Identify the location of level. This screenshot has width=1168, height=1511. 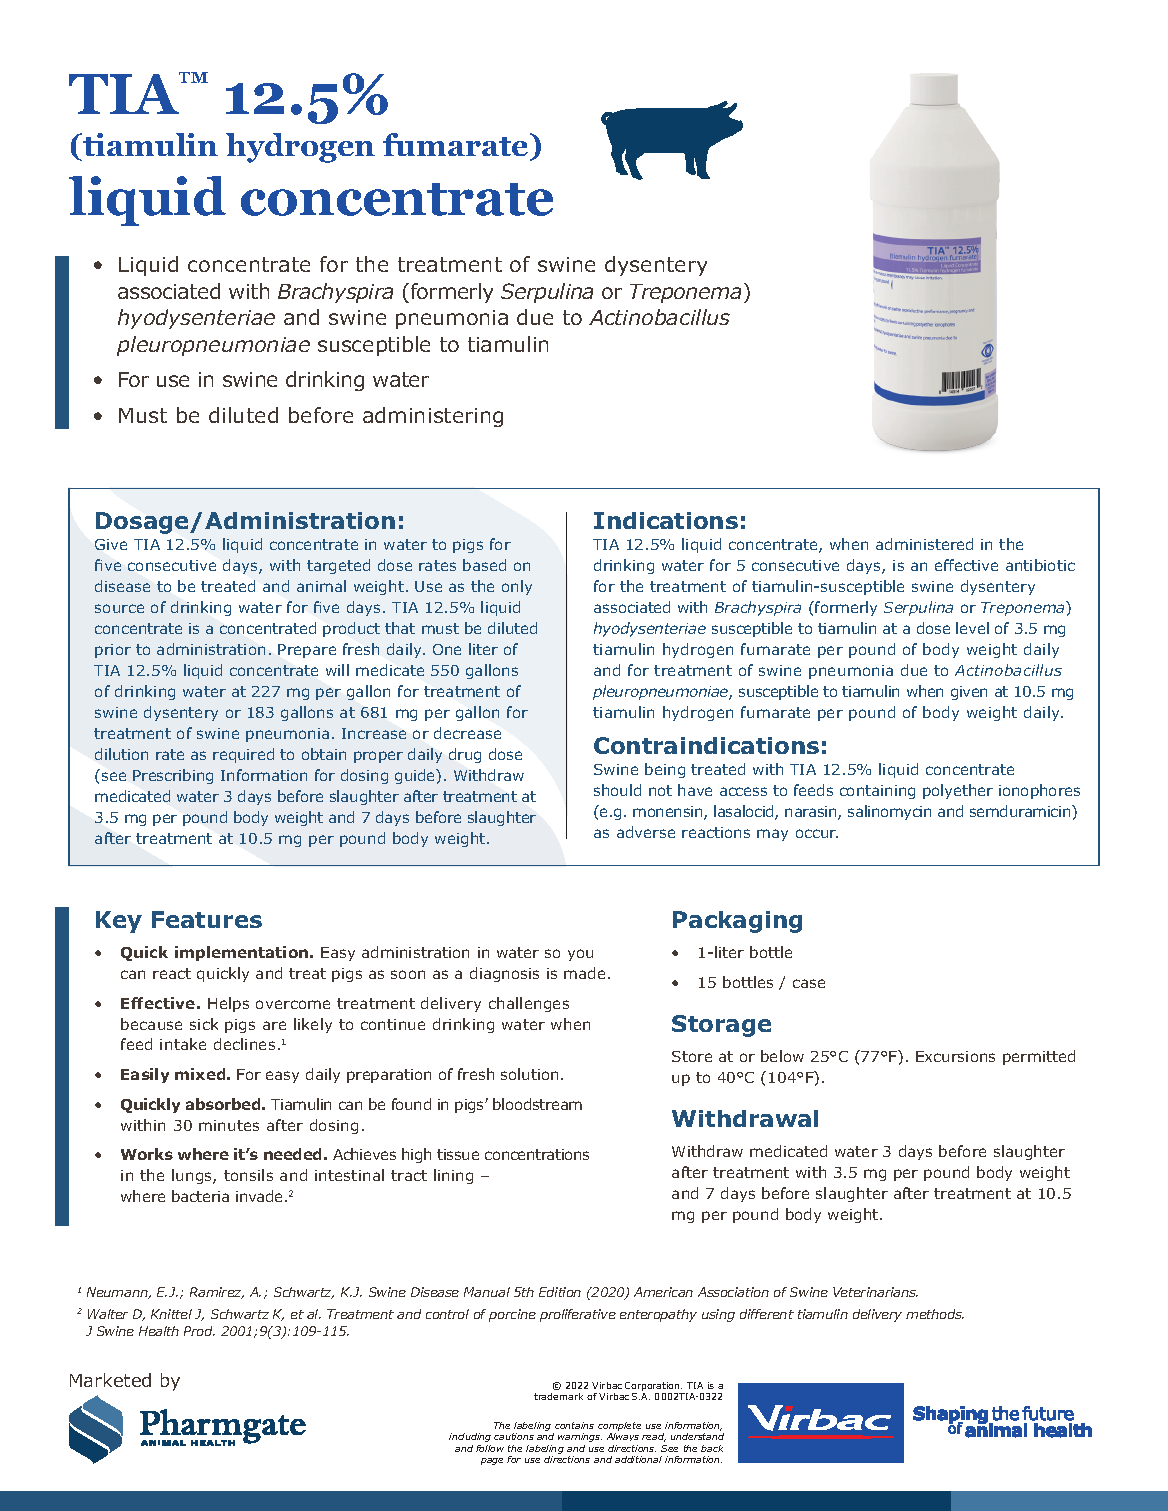
(972, 628).
